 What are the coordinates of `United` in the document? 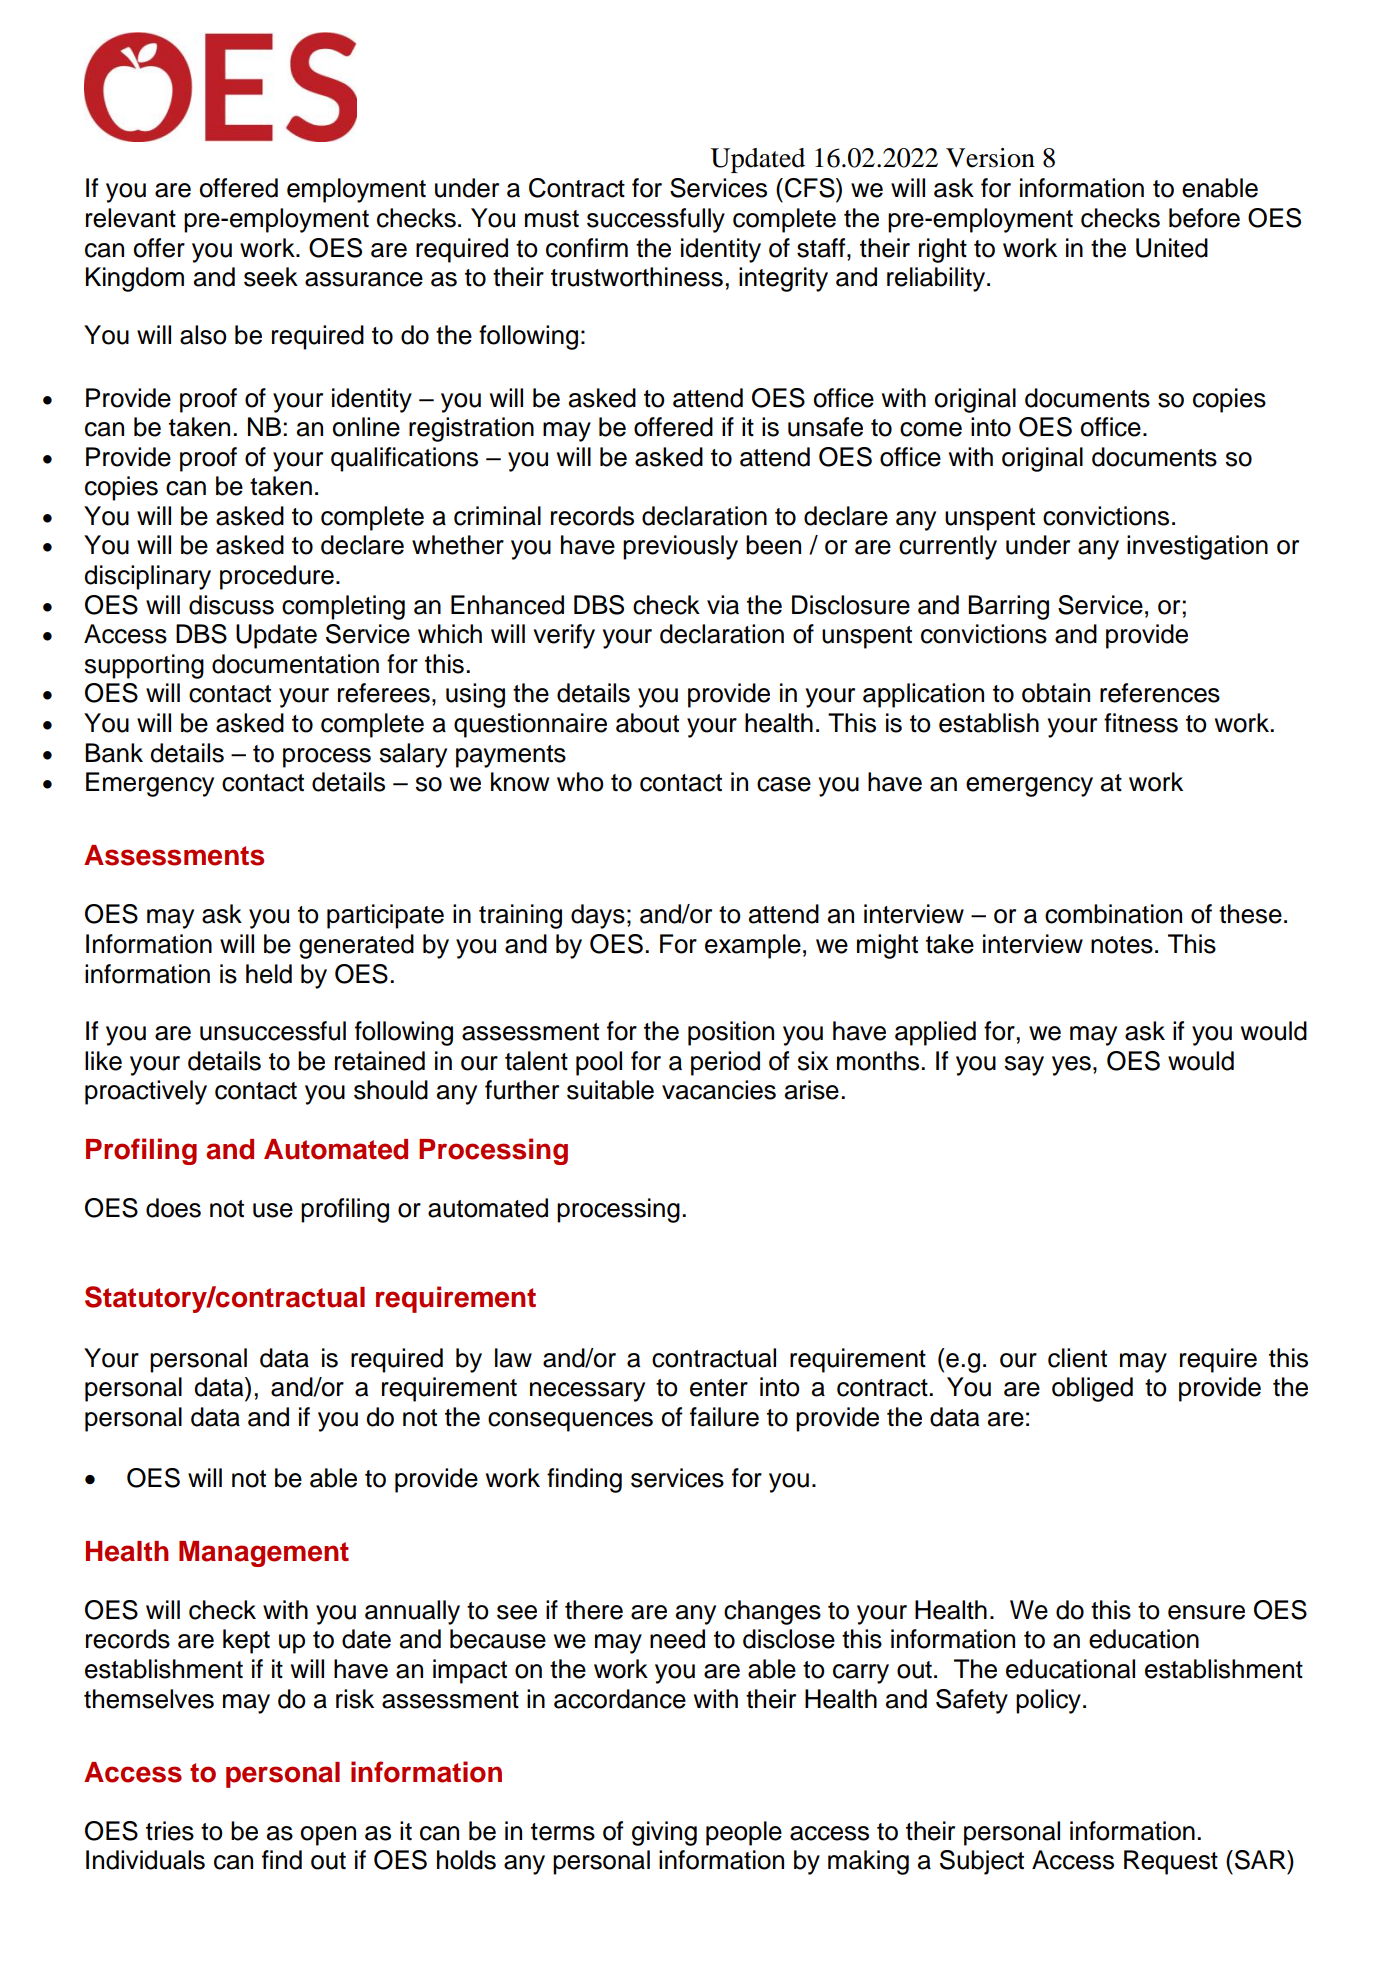 It's located at (1172, 248).
